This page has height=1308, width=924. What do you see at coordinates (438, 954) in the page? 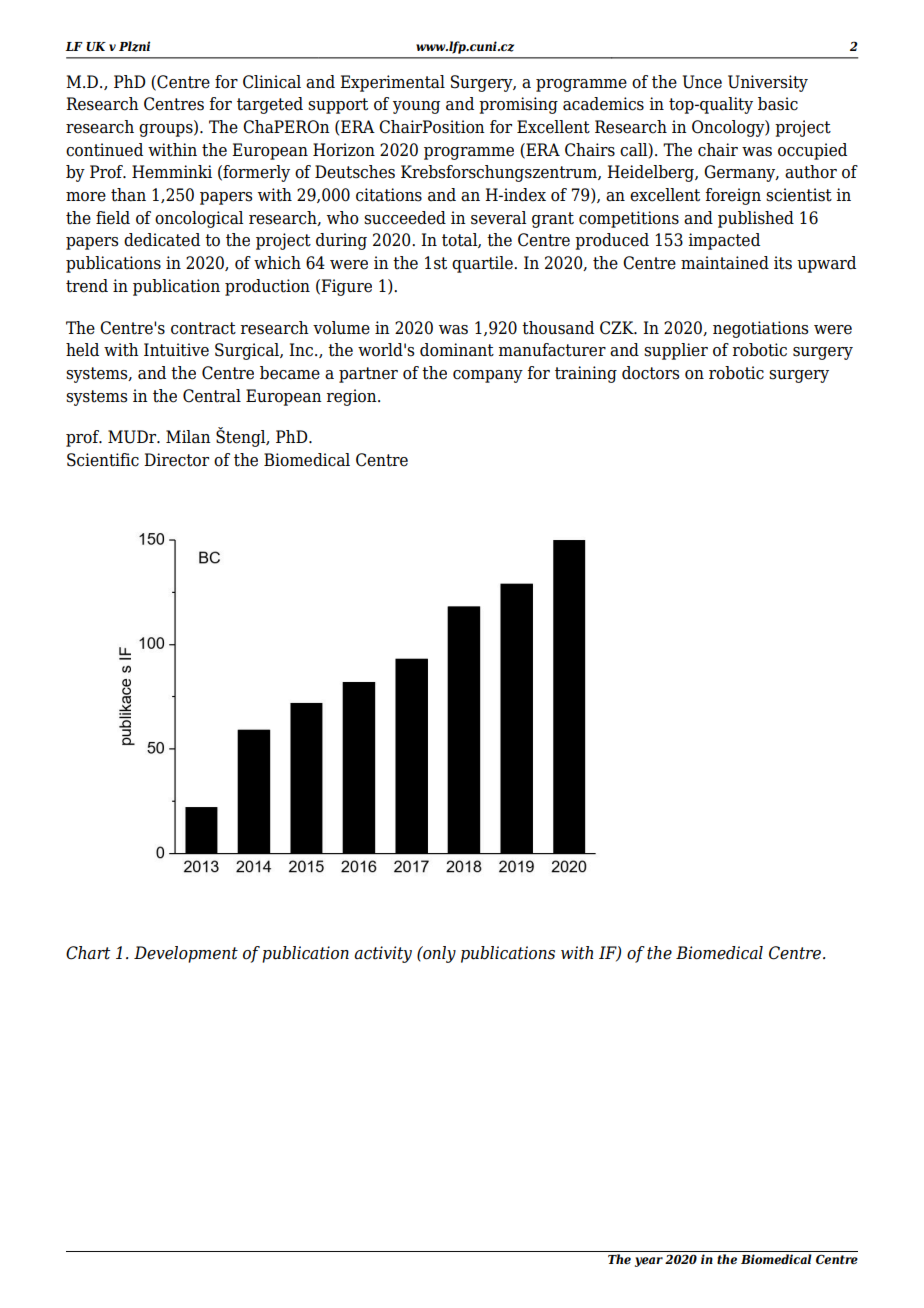
I see `only` at bounding box center [438, 954].
